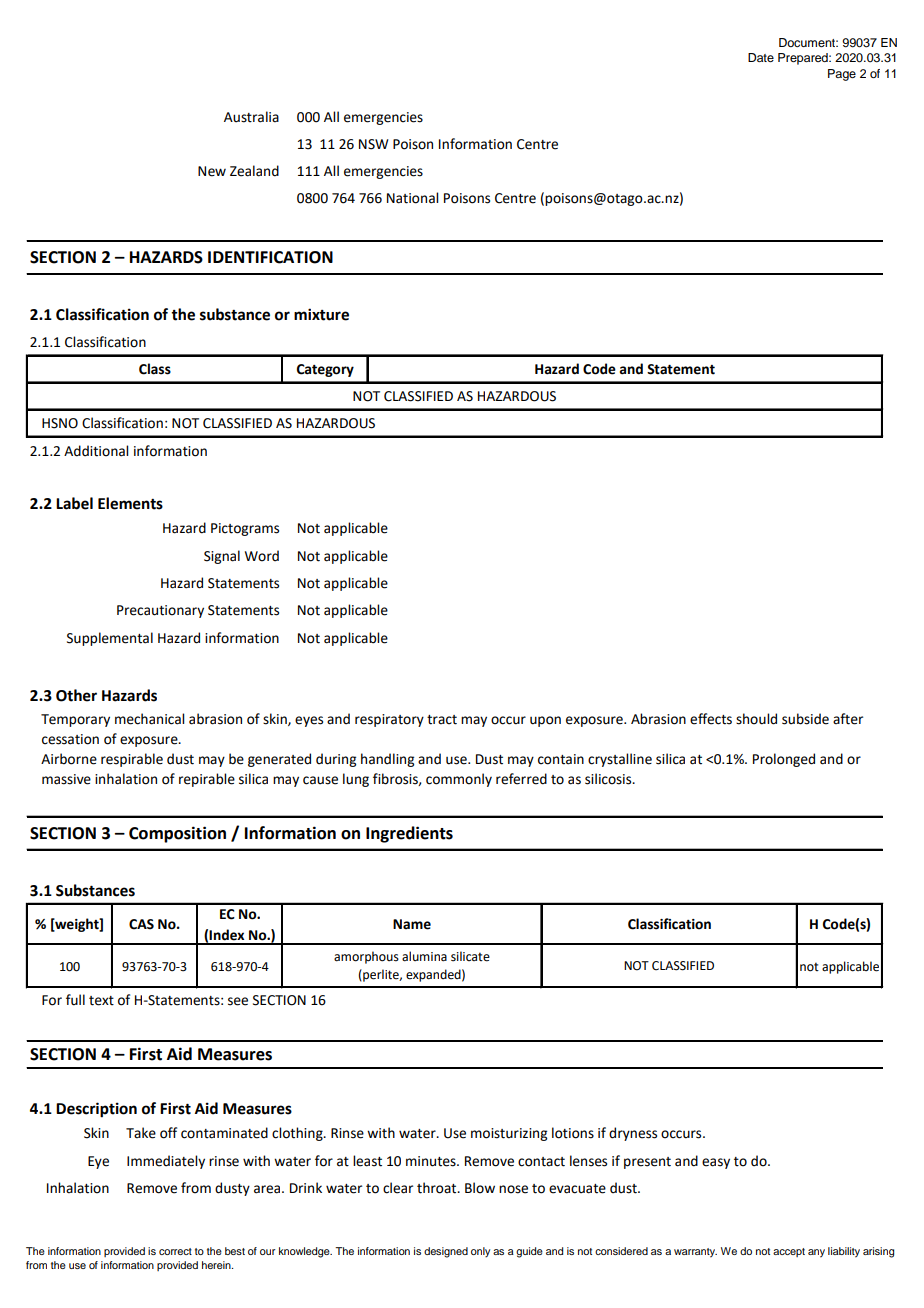 The width and height of the screenshot is (924, 1308). Describe the element at coordinates (761, 57) in the screenshot. I see `Date` at that location.
